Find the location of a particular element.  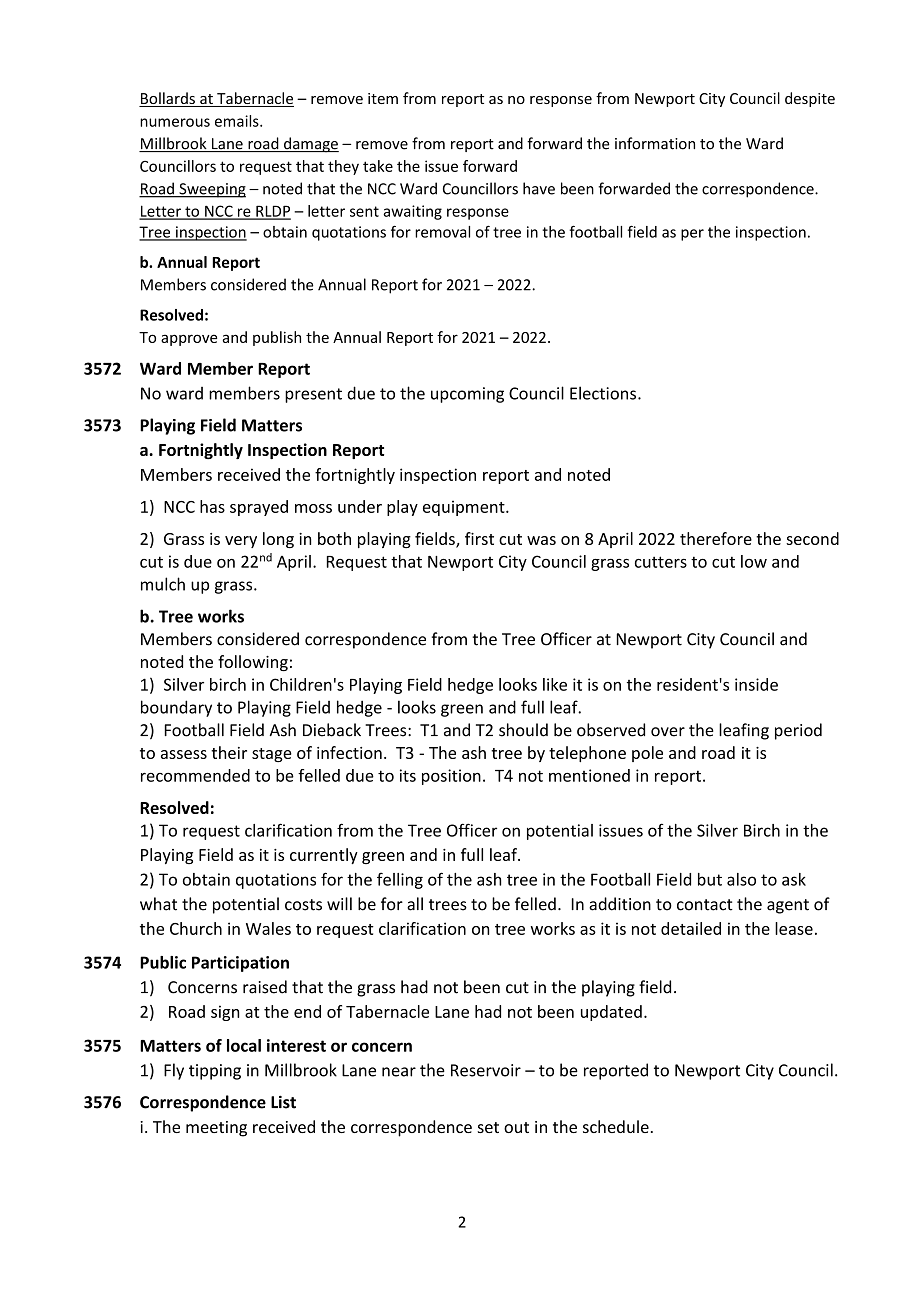

has is located at coordinates (212, 506).
